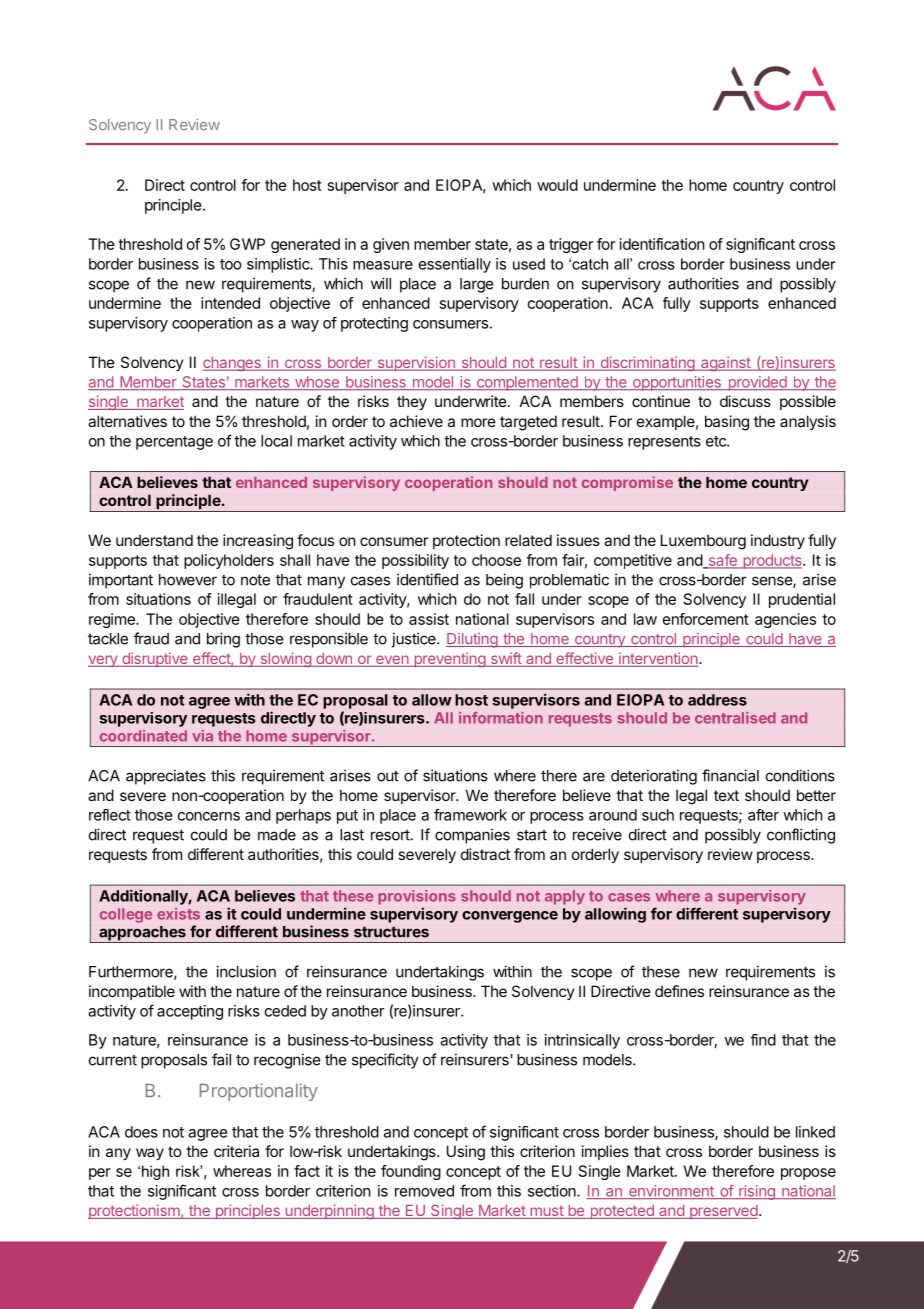 This image has width=924, height=1309. What do you see at coordinates (416, 421) in the image?
I see `achieve` at bounding box center [416, 421].
